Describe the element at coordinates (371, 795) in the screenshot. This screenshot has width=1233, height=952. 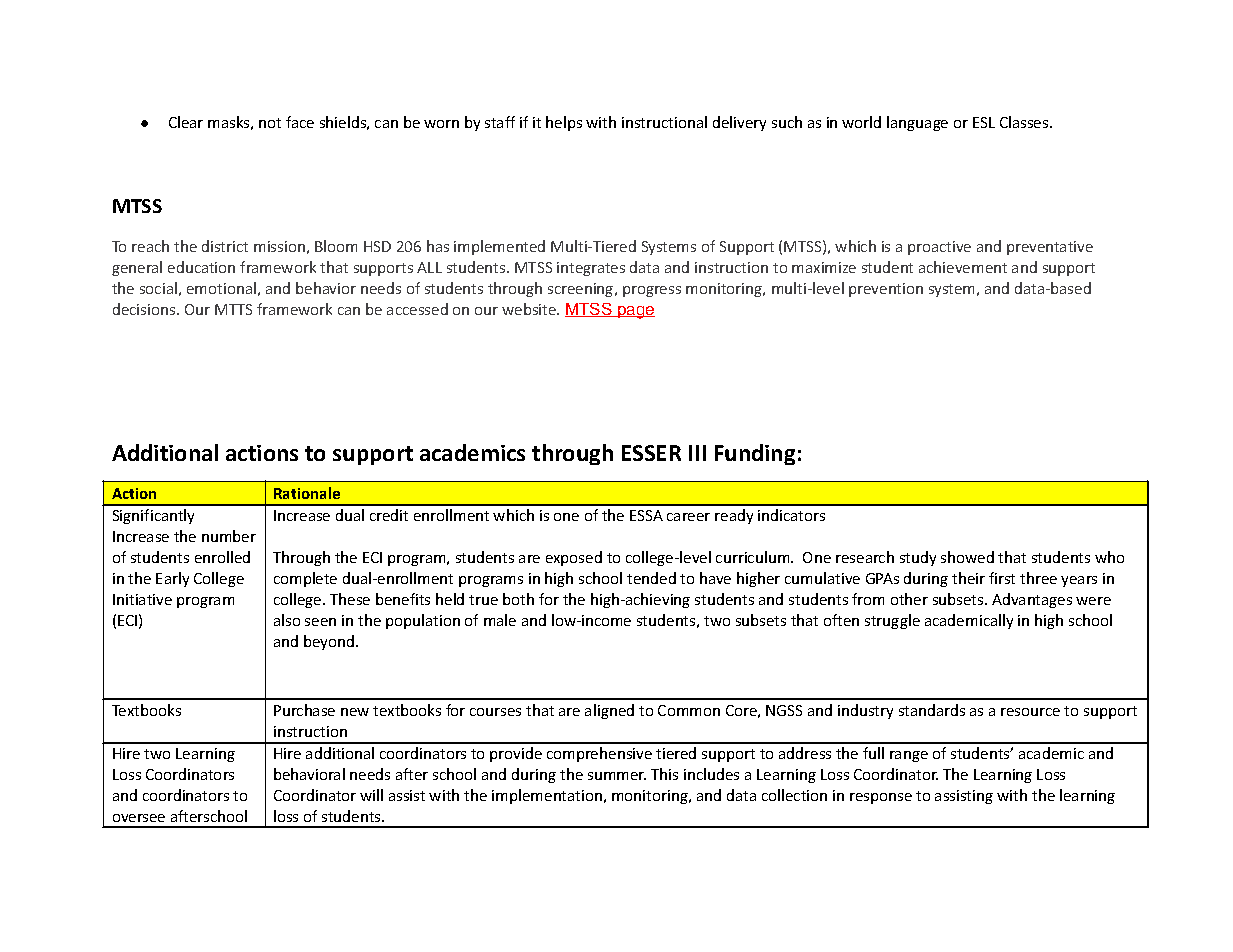
I see `will` at that location.
